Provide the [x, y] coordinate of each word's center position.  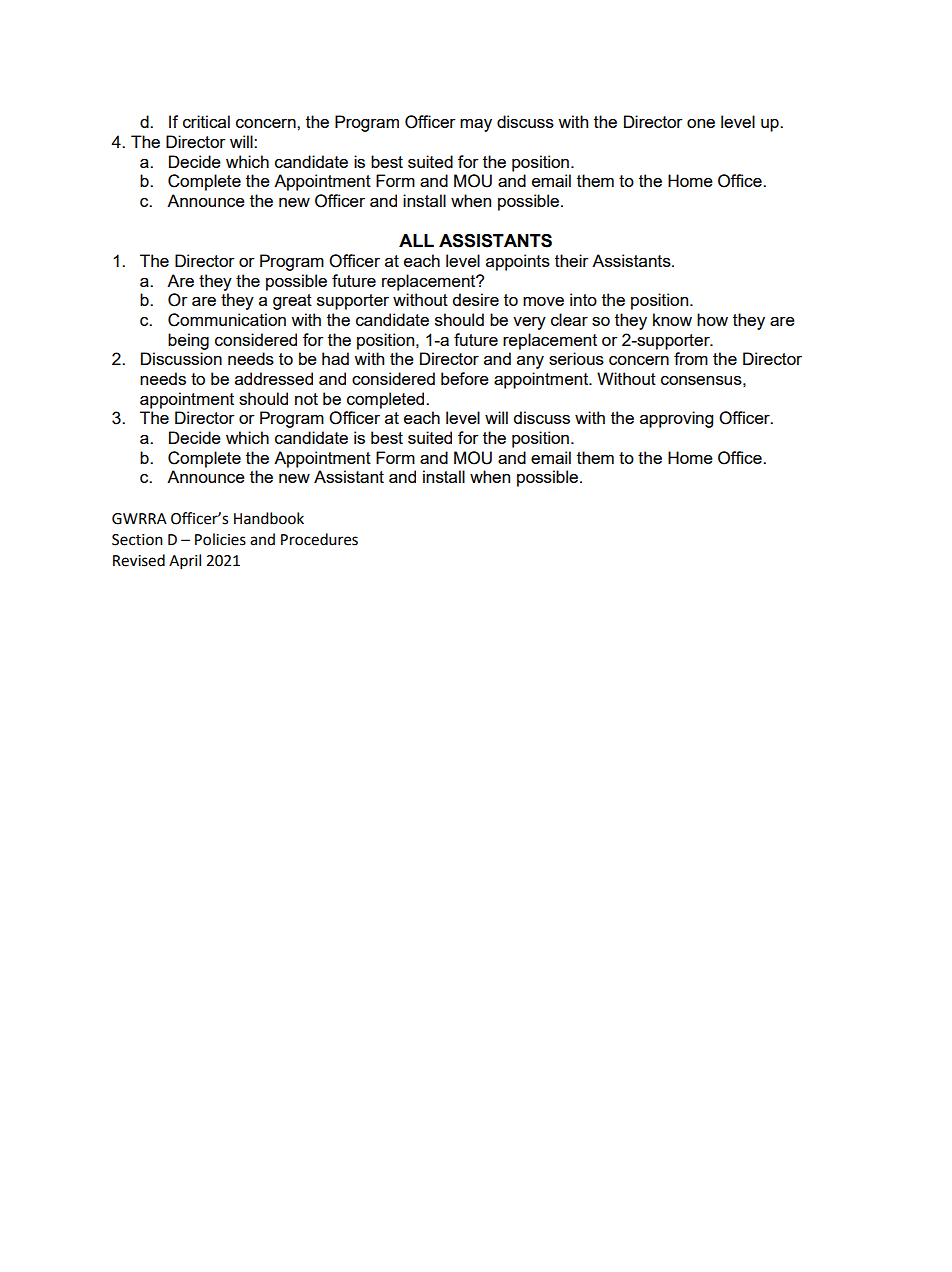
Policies [220, 539]
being [188, 341]
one [701, 123]
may [476, 125]
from [691, 358]
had [335, 358]
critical [206, 121]
